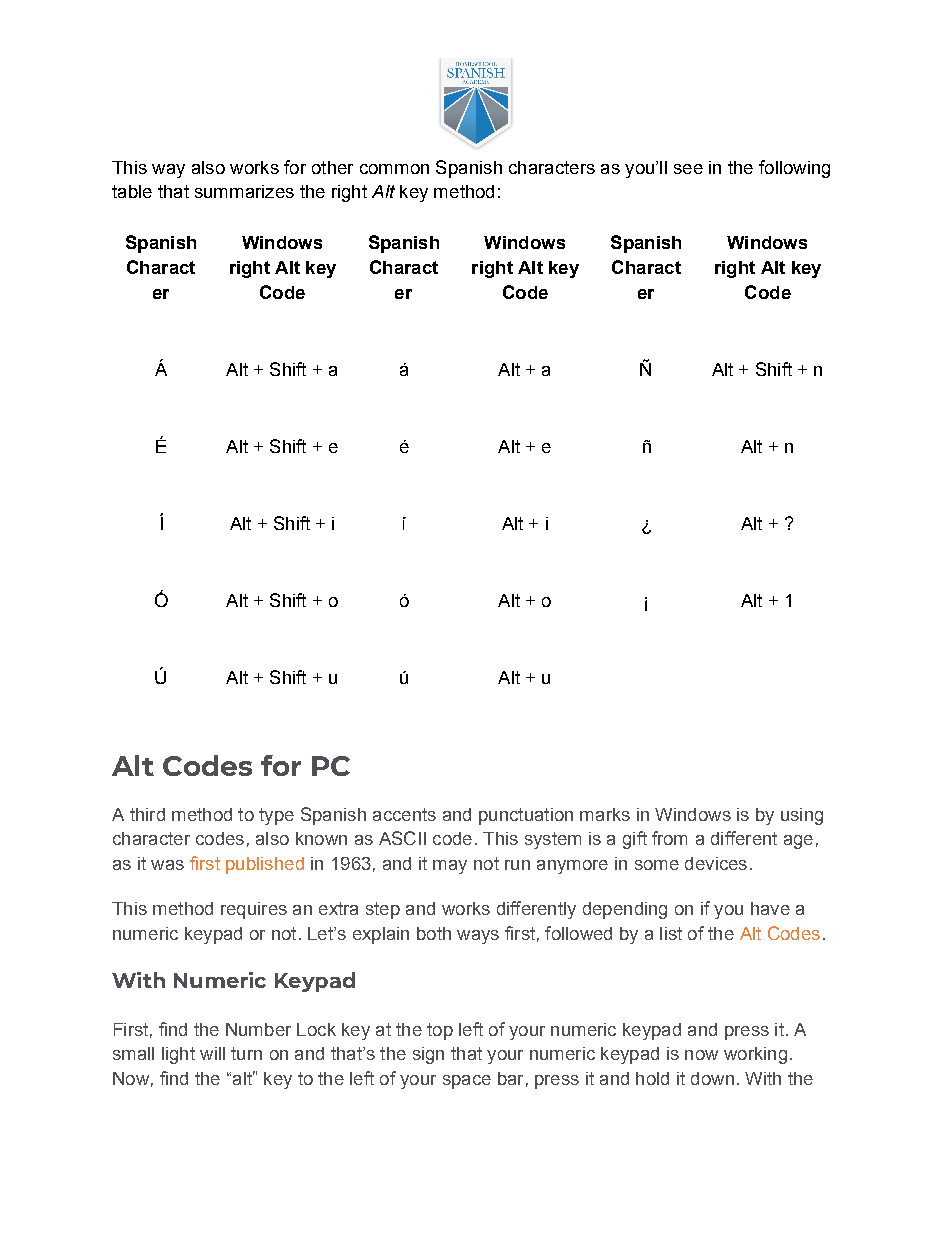 This image has height=1233, width=952. What do you see at coordinates (147, 814) in the image?
I see `third` at bounding box center [147, 814].
